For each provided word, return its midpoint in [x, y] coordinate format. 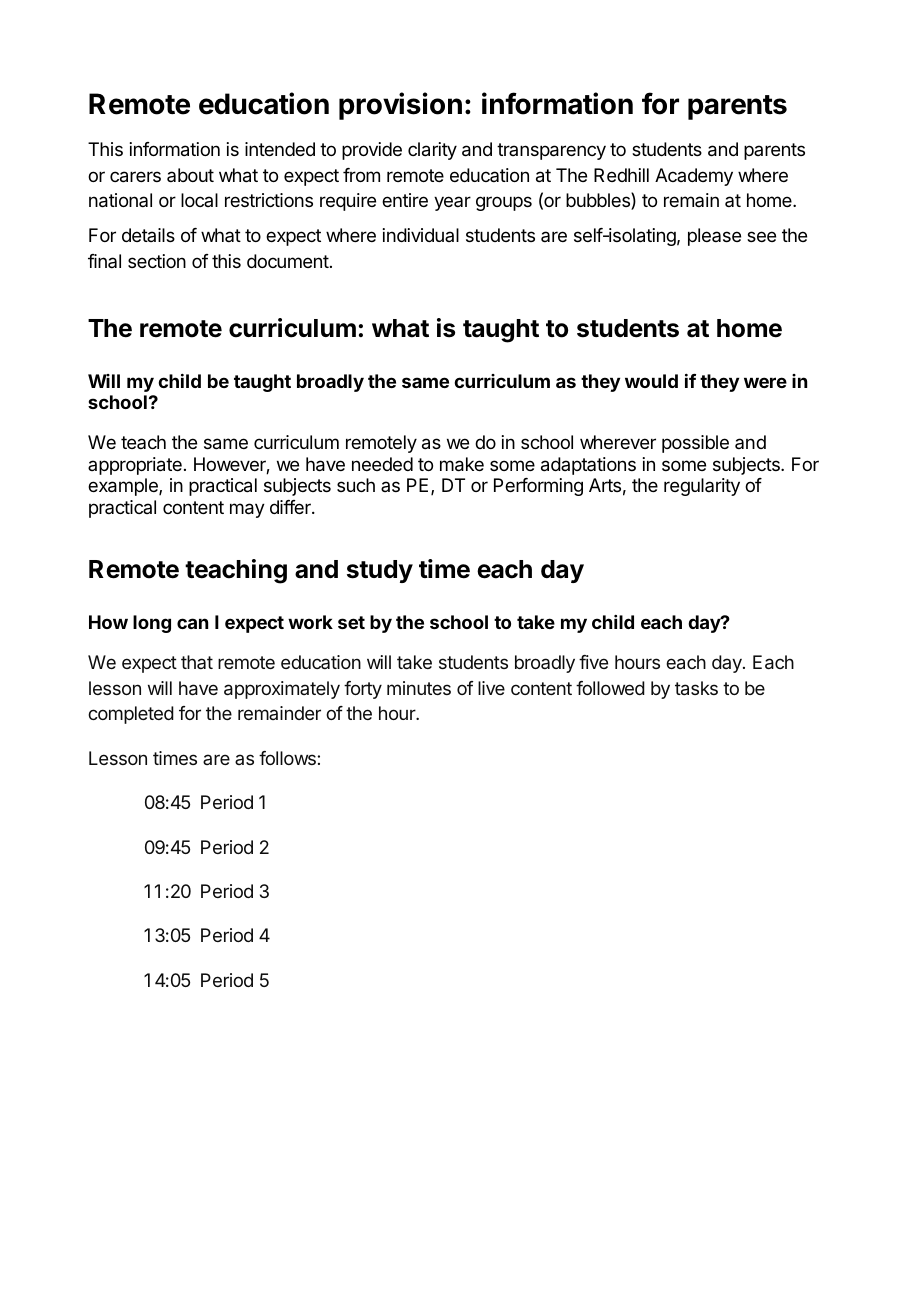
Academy [694, 177]
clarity [432, 151]
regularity [702, 487]
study [380, 571]
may [247, 510]
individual [421, 235]
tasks [696, 688]
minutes [419, 688]
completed [131, 715]
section [157, 261]
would [651, 381]
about [190, 175]
